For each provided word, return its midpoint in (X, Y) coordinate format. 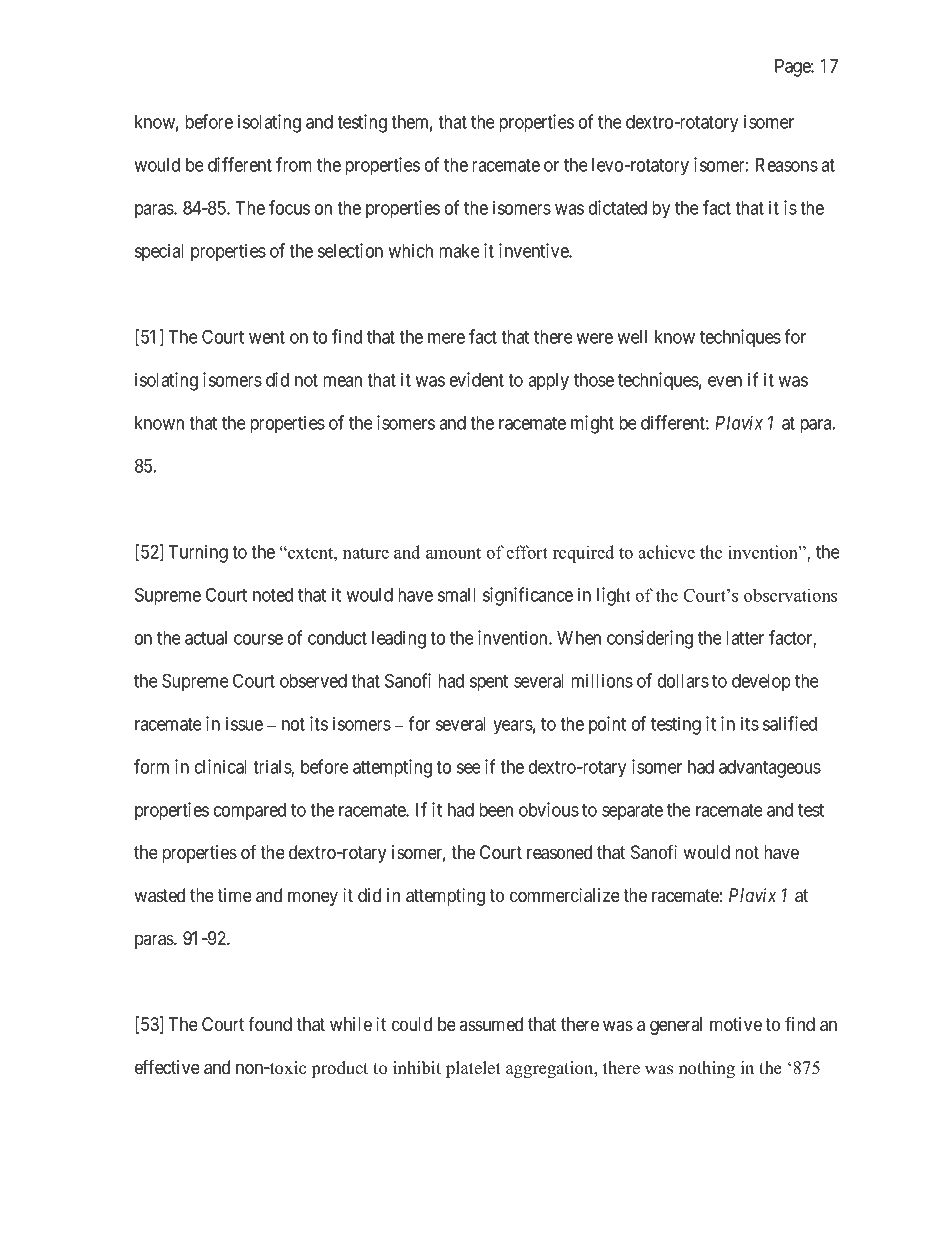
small (457, 595)
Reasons (787, 165)
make (459, 251)
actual (206, 638)
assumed (491, 1024)
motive (736, 1024)
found (270, 1024)
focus (289, 207)
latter (745, 638)
